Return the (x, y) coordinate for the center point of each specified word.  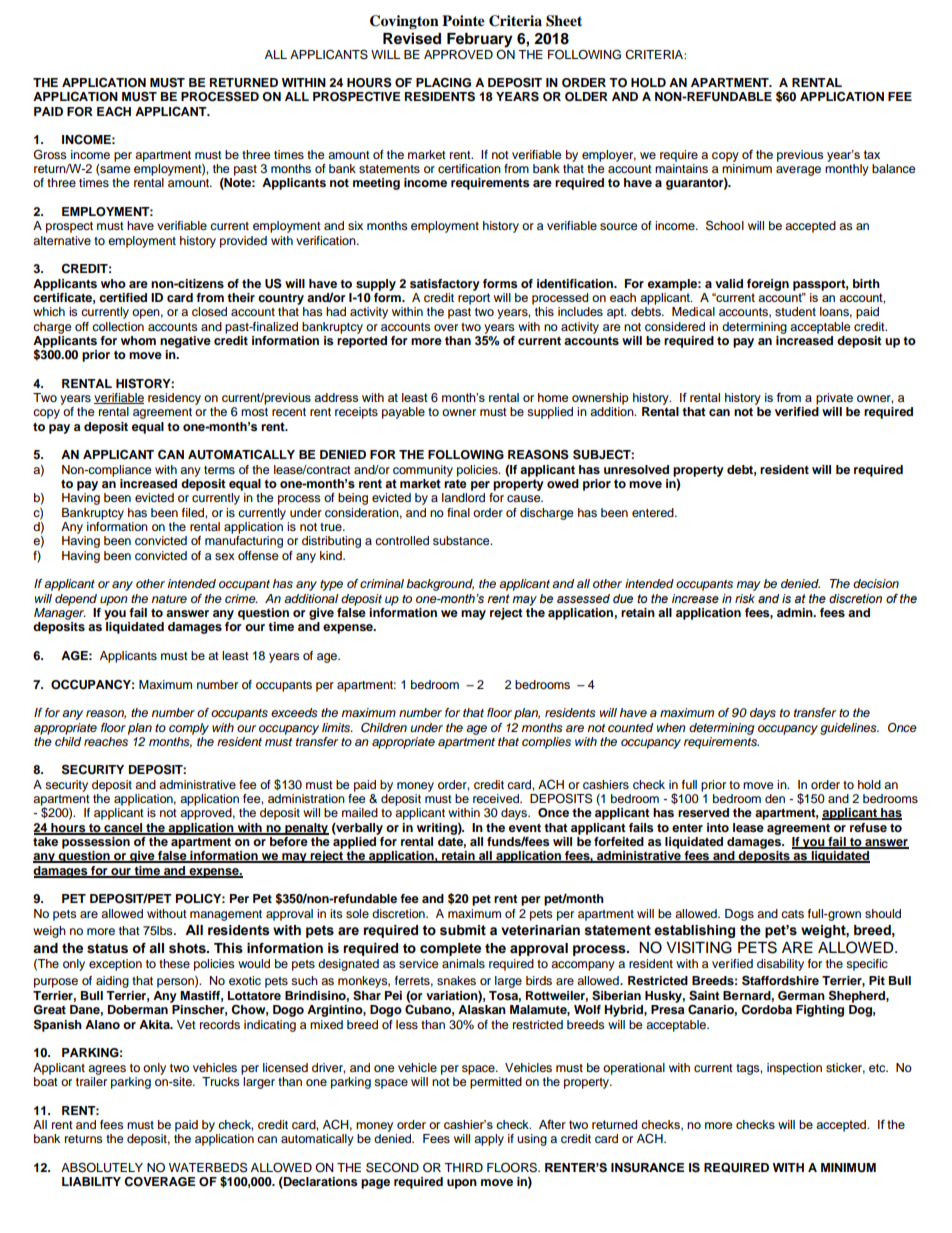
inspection (794, 1069)
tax (872, 154)
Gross (50, 154)
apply (489, 1140)
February (480, 40)
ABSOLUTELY (102, 1168)
